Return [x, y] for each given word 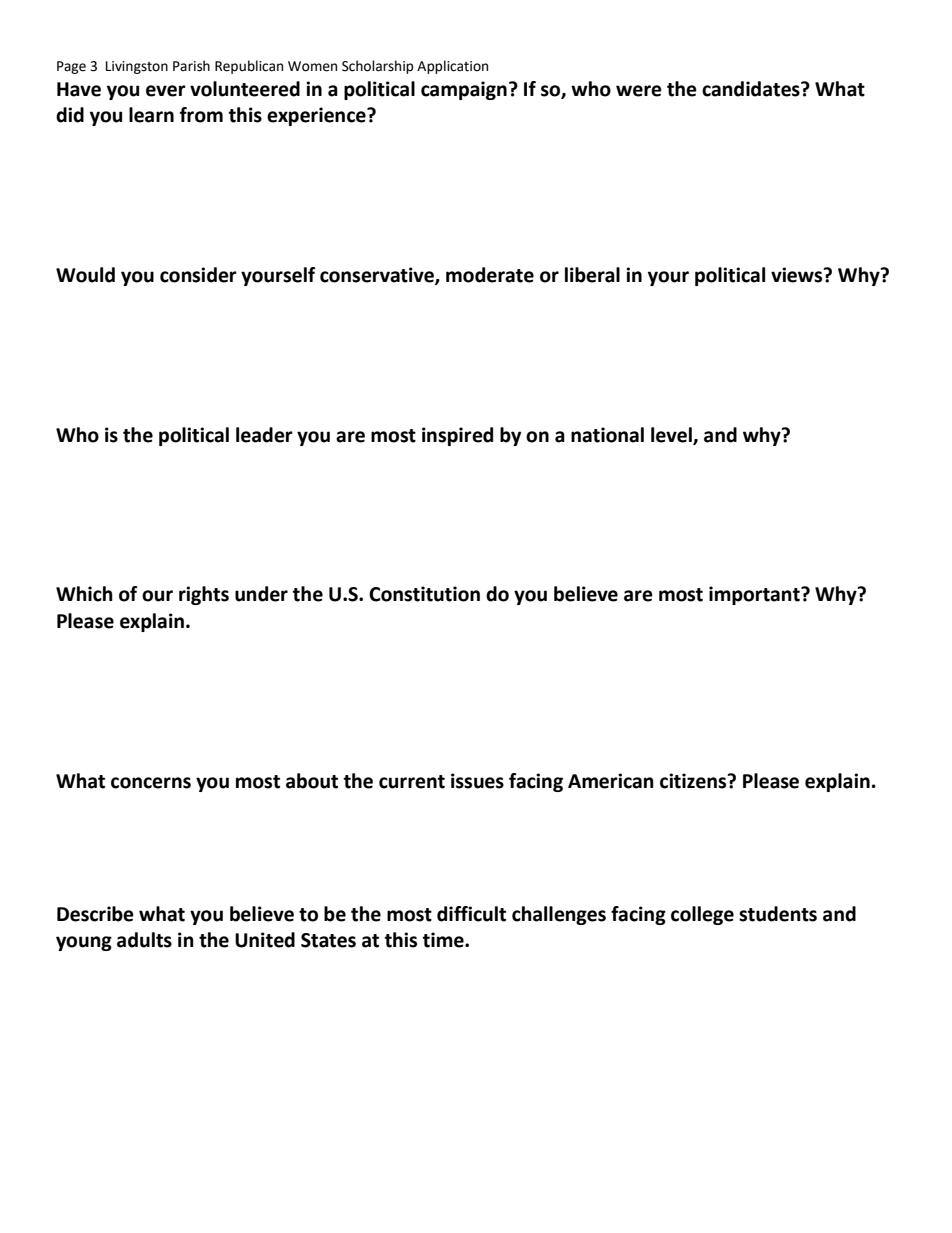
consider [198, 275]
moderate [490, 275]
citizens [694, 781]
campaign [464, 90]
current [412, 782]
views [798, 275]
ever [166, 91]
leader [264, 435]
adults [144, 940]
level [672, 435]
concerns [151, 783]
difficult [471, 914]
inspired [457, 436]
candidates [752, 89]
